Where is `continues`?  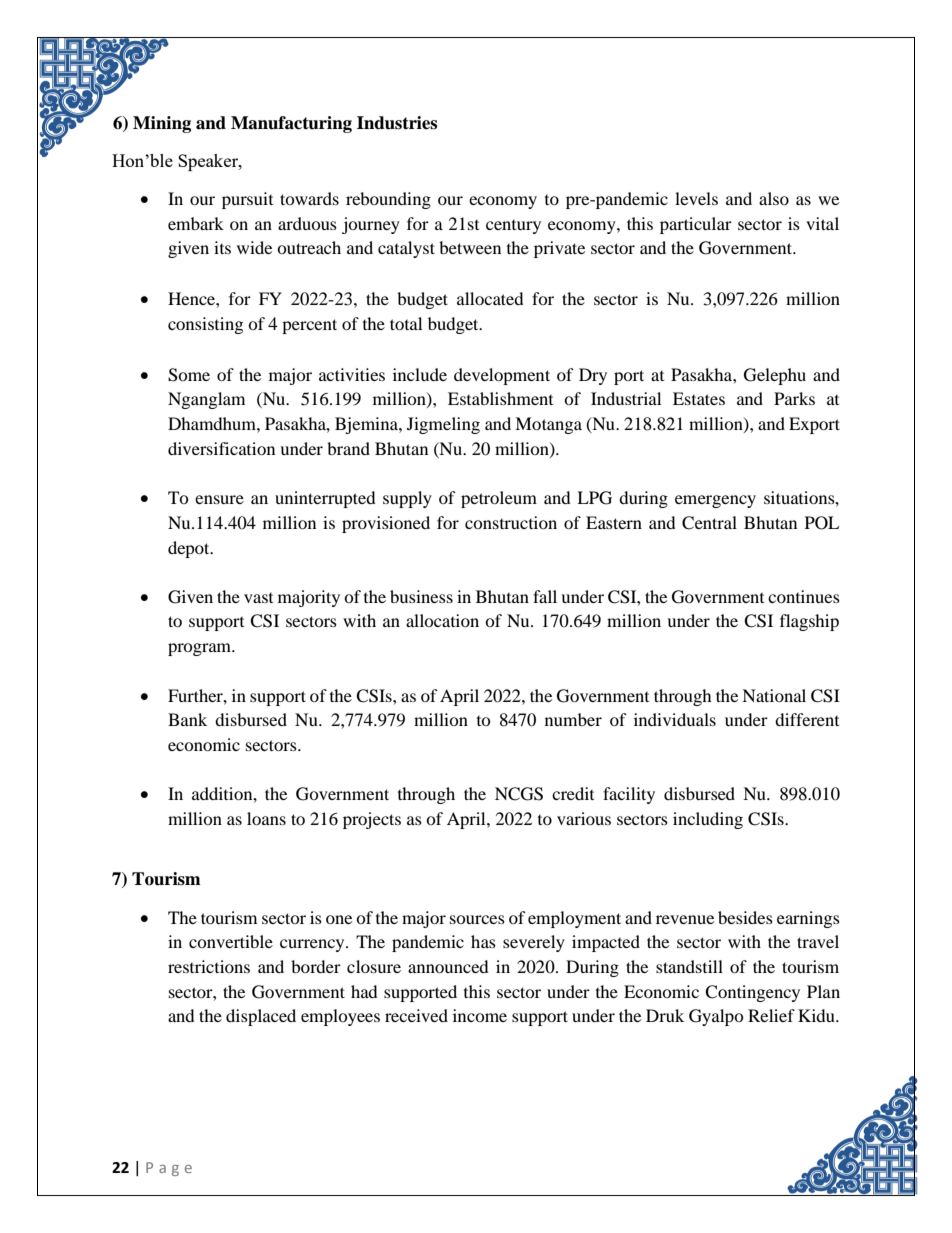
continues is located at coordinates (804, 596).
